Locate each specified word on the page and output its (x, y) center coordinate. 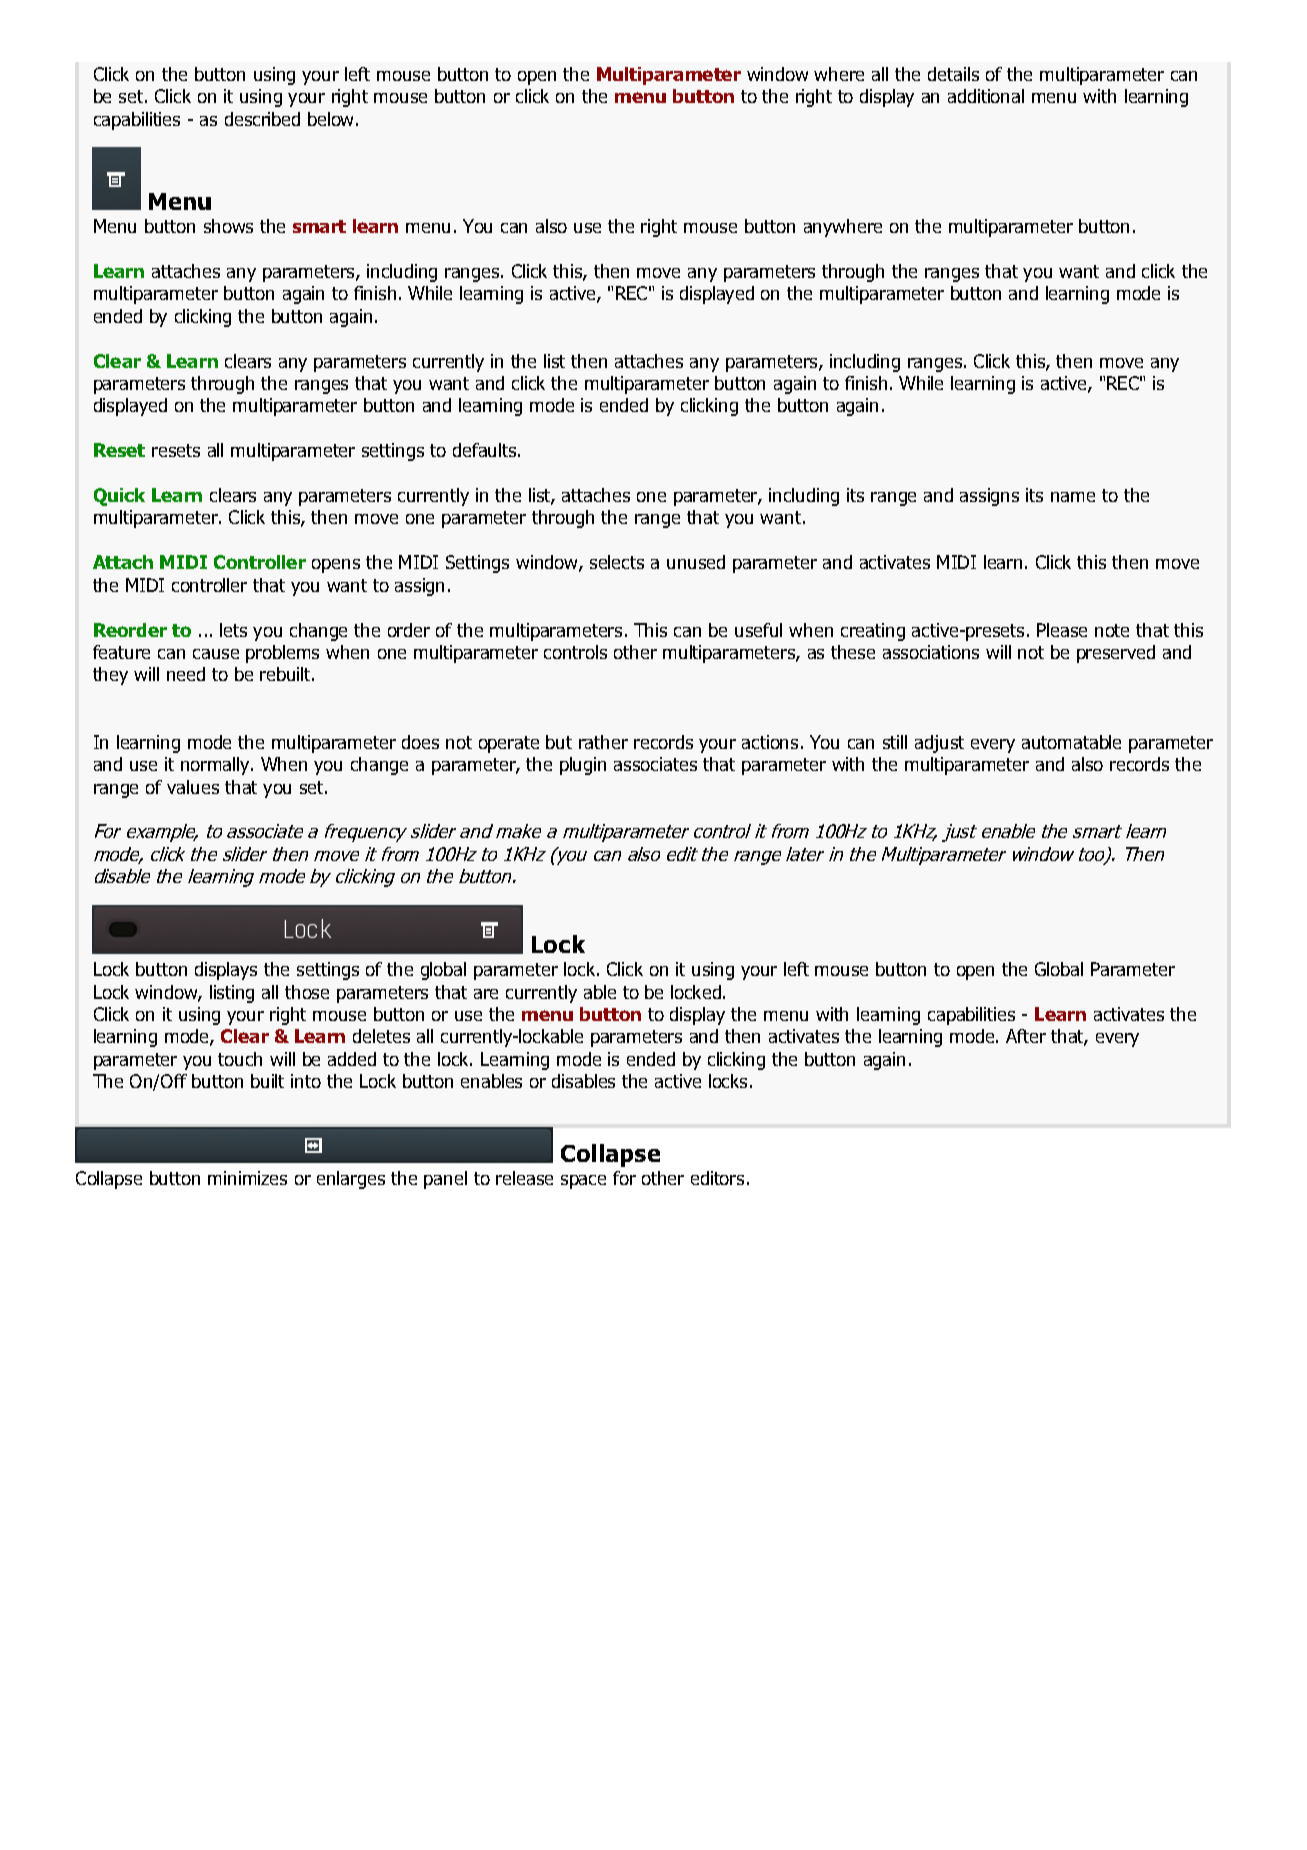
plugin (583, 766)
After (1026, 1036)
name (1073, 497)
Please (1062, 630)
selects (617, 562)
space (583, 1182)
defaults (484, 450)
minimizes (247, 1178)
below (330, 119)
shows (228, 226)
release (524, 1178)
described (262, 119)
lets (233, 630)
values (193, 787)
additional (986, 96)
